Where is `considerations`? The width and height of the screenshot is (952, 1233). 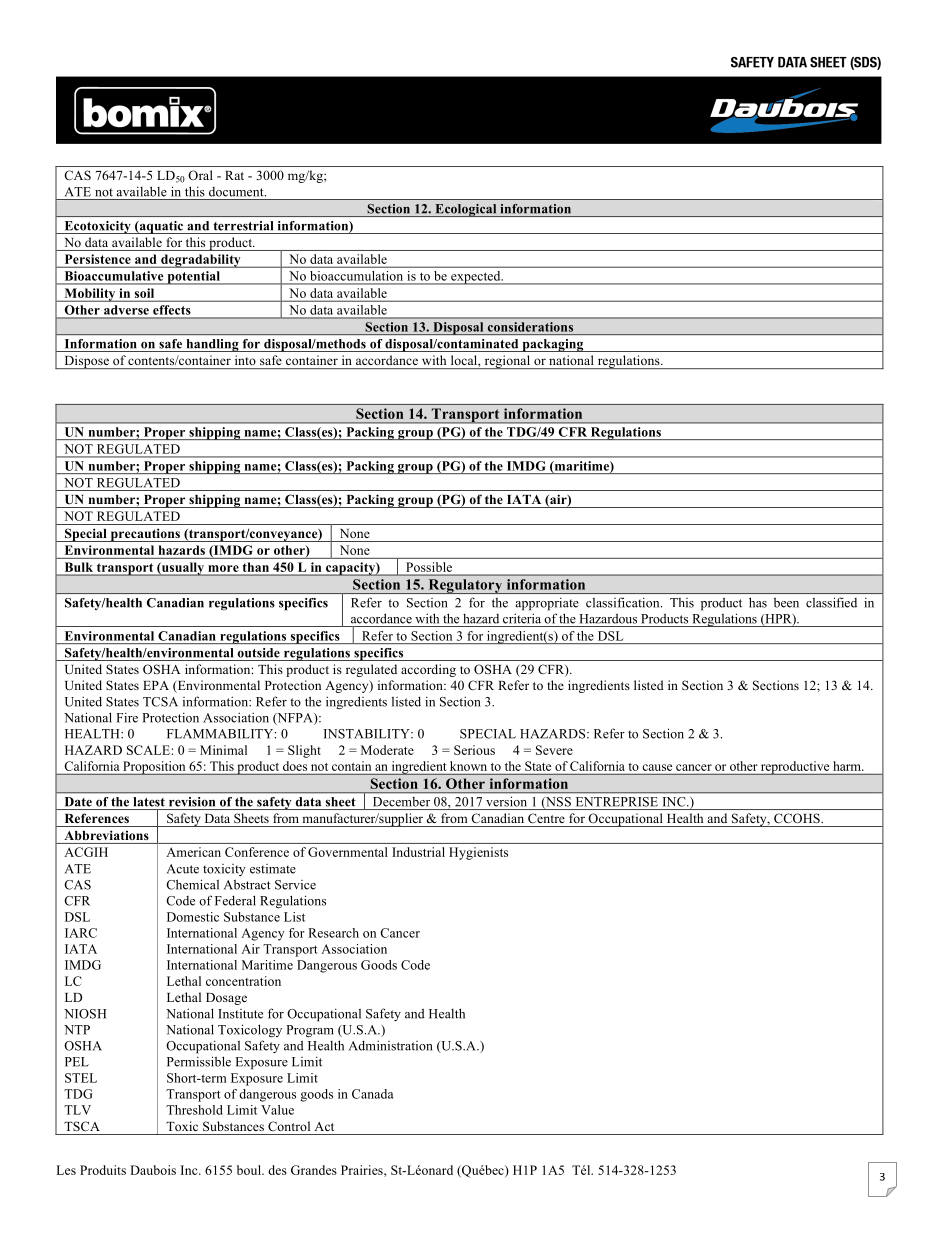 considerations is located at coordinates (530, 327).
